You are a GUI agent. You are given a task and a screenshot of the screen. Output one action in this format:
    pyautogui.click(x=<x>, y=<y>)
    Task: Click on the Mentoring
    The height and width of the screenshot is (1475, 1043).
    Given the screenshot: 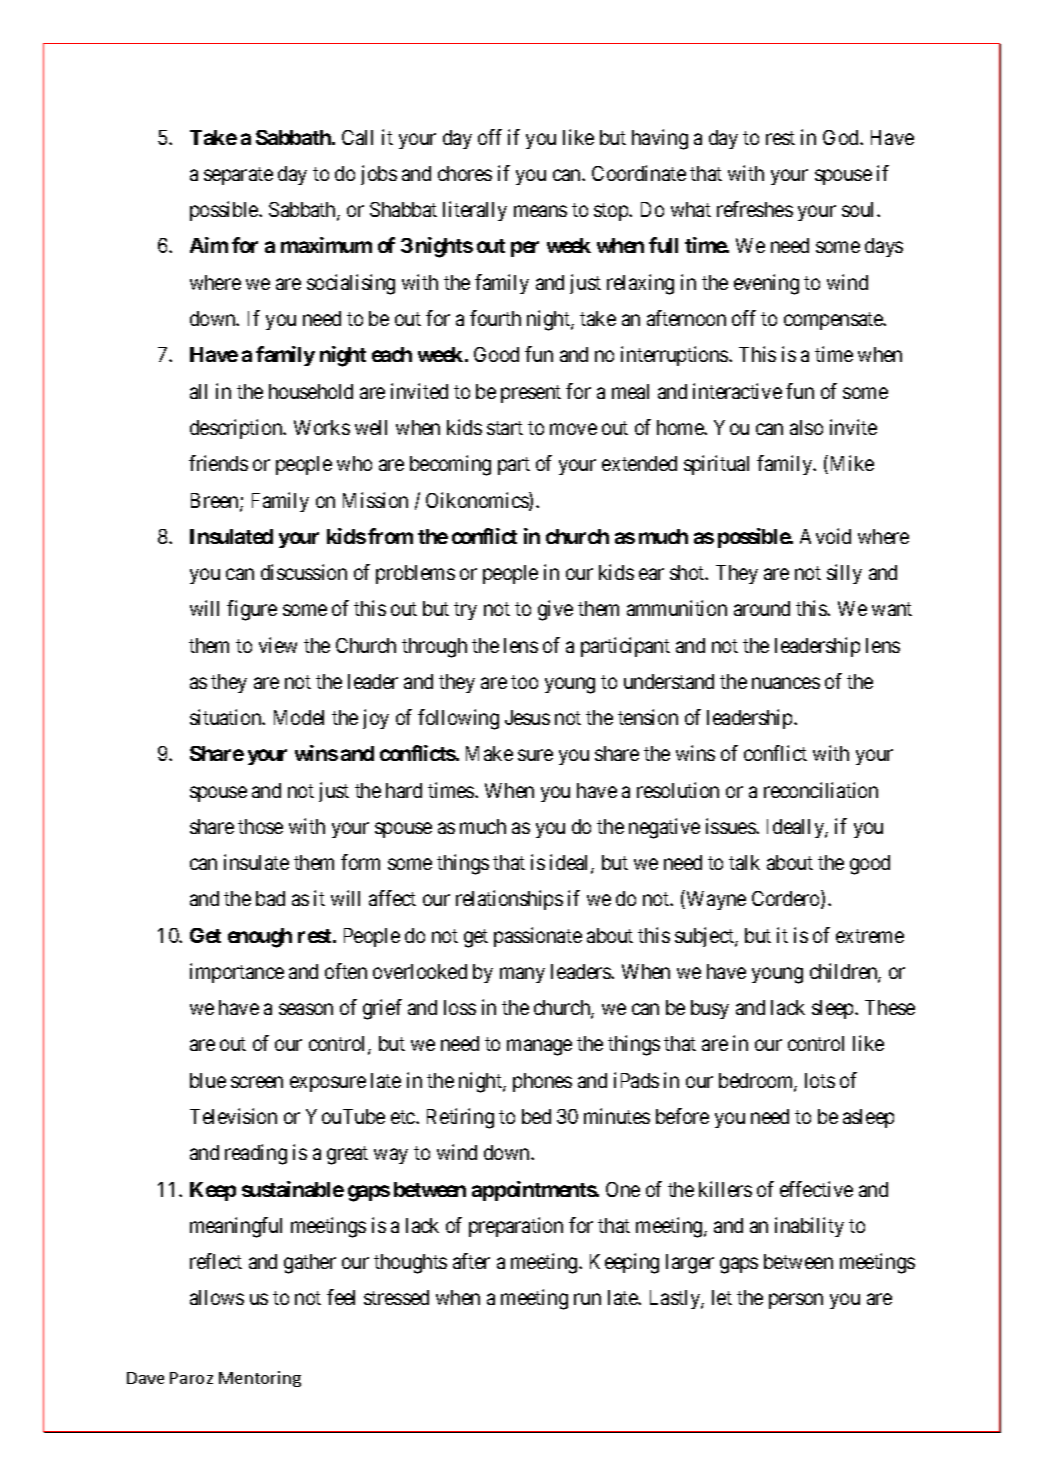 What is the action you would take?
    pyautogui.click(x=260, y=1379)
